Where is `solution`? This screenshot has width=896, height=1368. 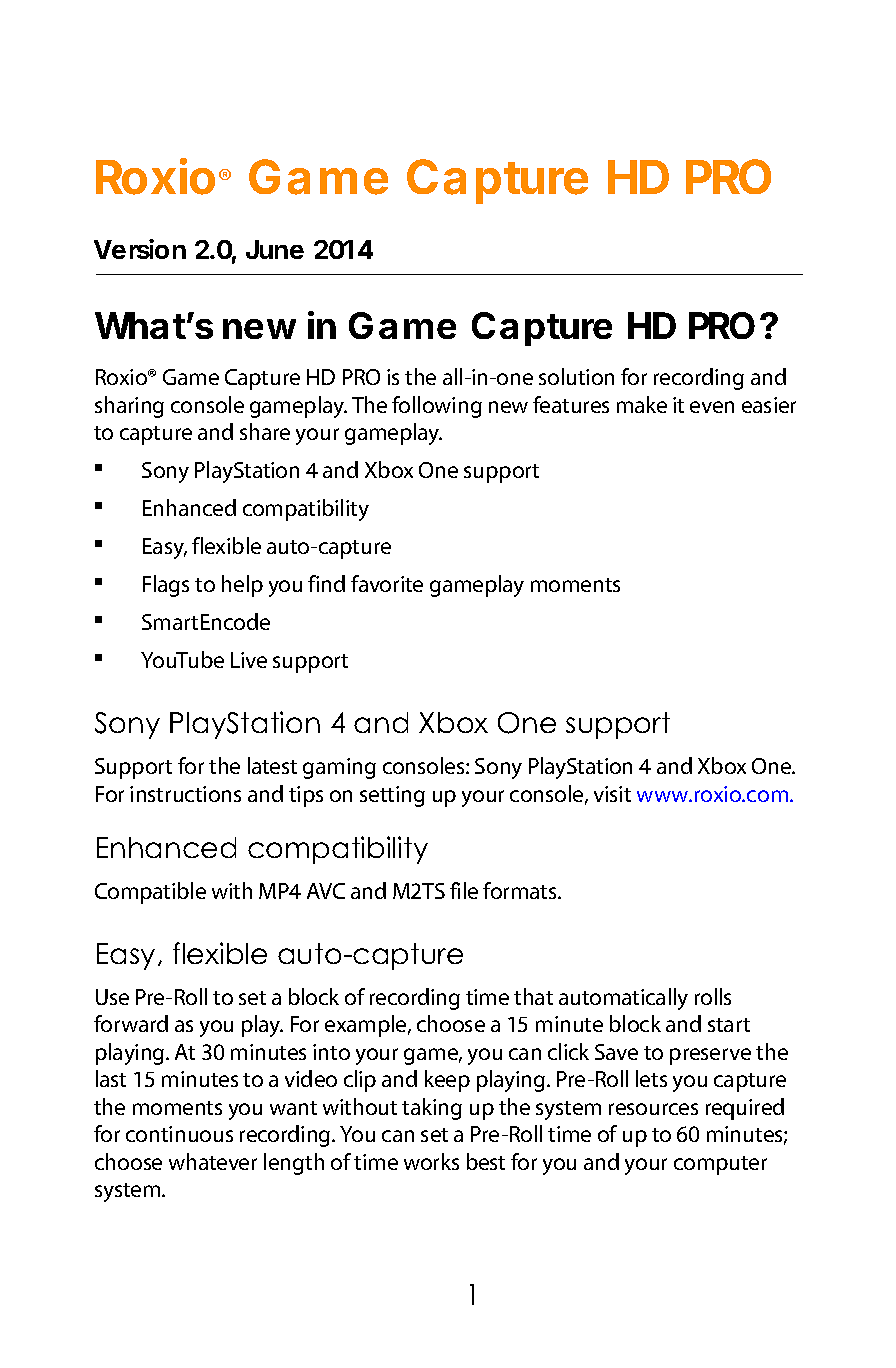 solution is located at coordinates (576, 376).
